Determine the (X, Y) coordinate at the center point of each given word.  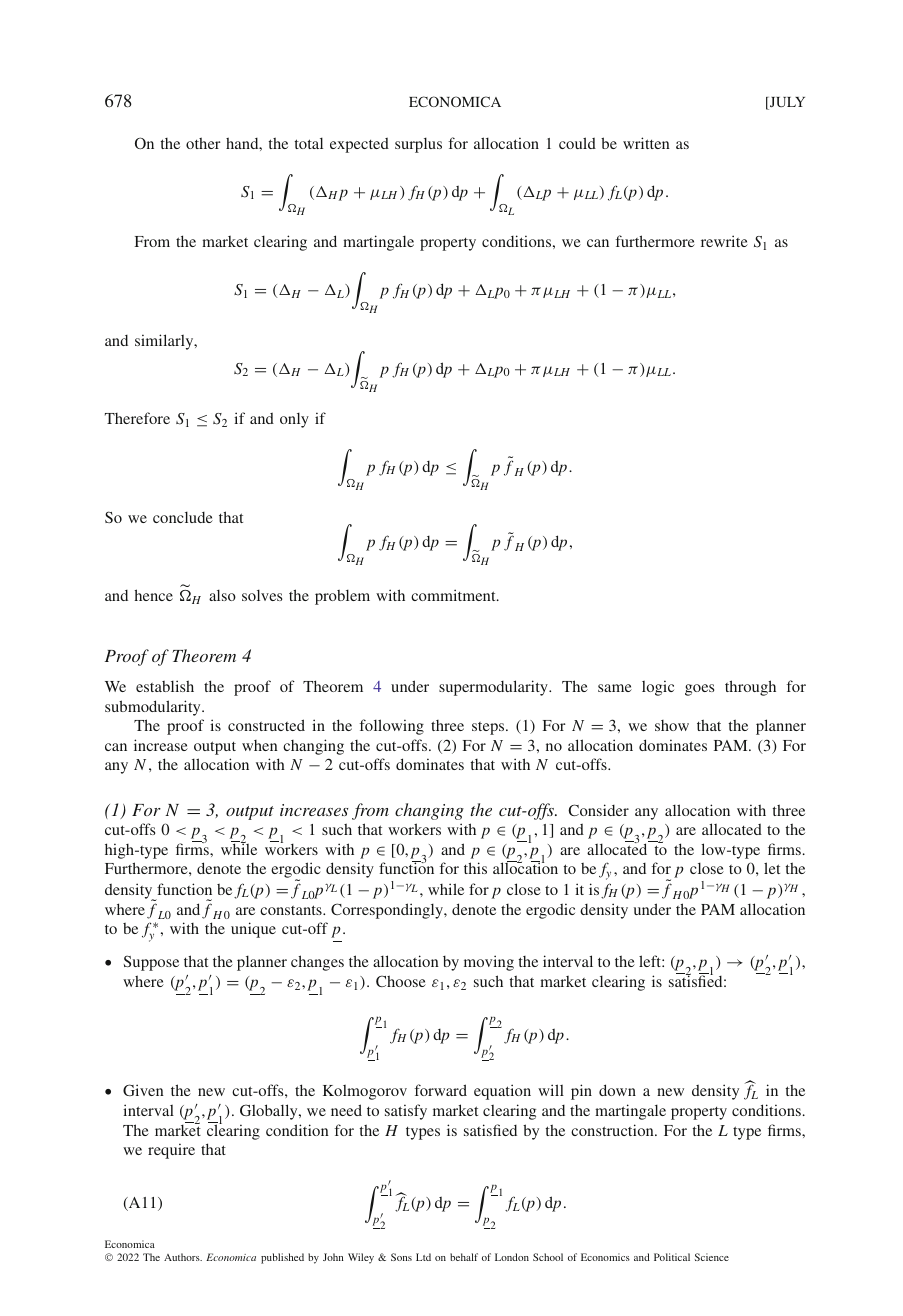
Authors (183, 1257)
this (475, 868)
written (646, 143)
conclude (183, 517)
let (772, 868)
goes (699, 690)
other (203, 143)
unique (253, 930)
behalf (464, 1257)
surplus (418, 145)
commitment (454, 595)
